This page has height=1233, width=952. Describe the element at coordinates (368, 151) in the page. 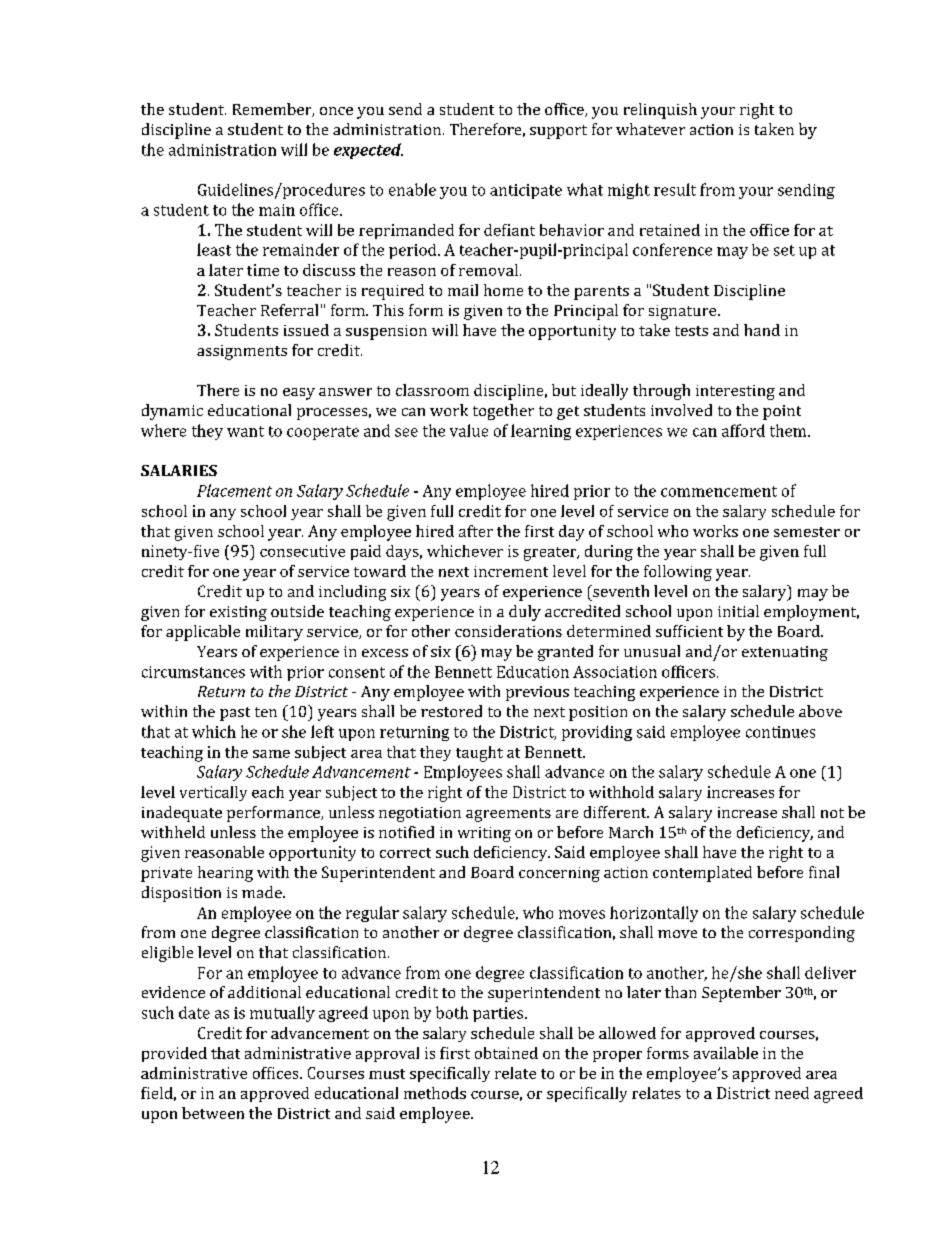

I see `expected` at that location.
